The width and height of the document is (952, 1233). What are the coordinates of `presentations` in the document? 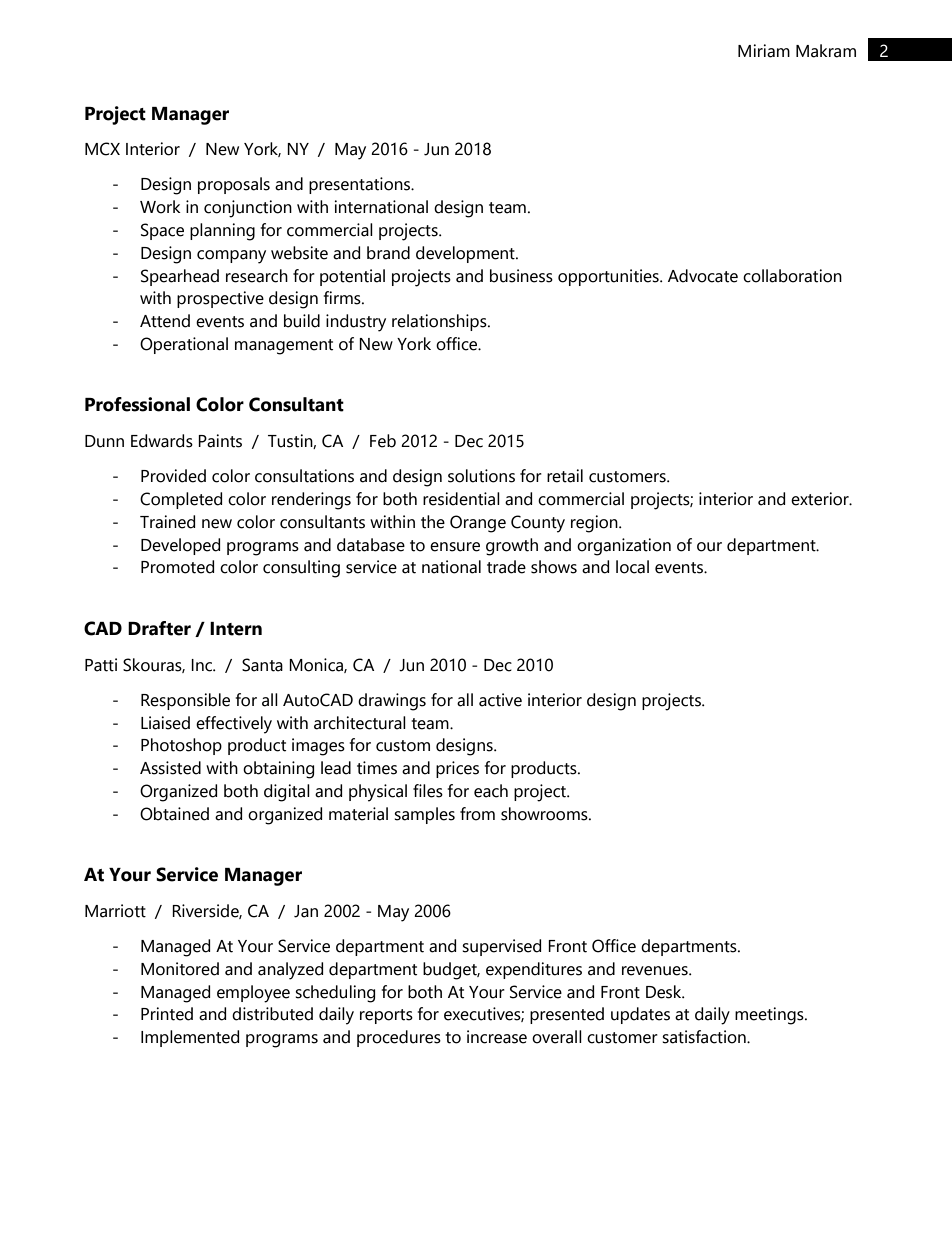 It's located at (361, 185).
